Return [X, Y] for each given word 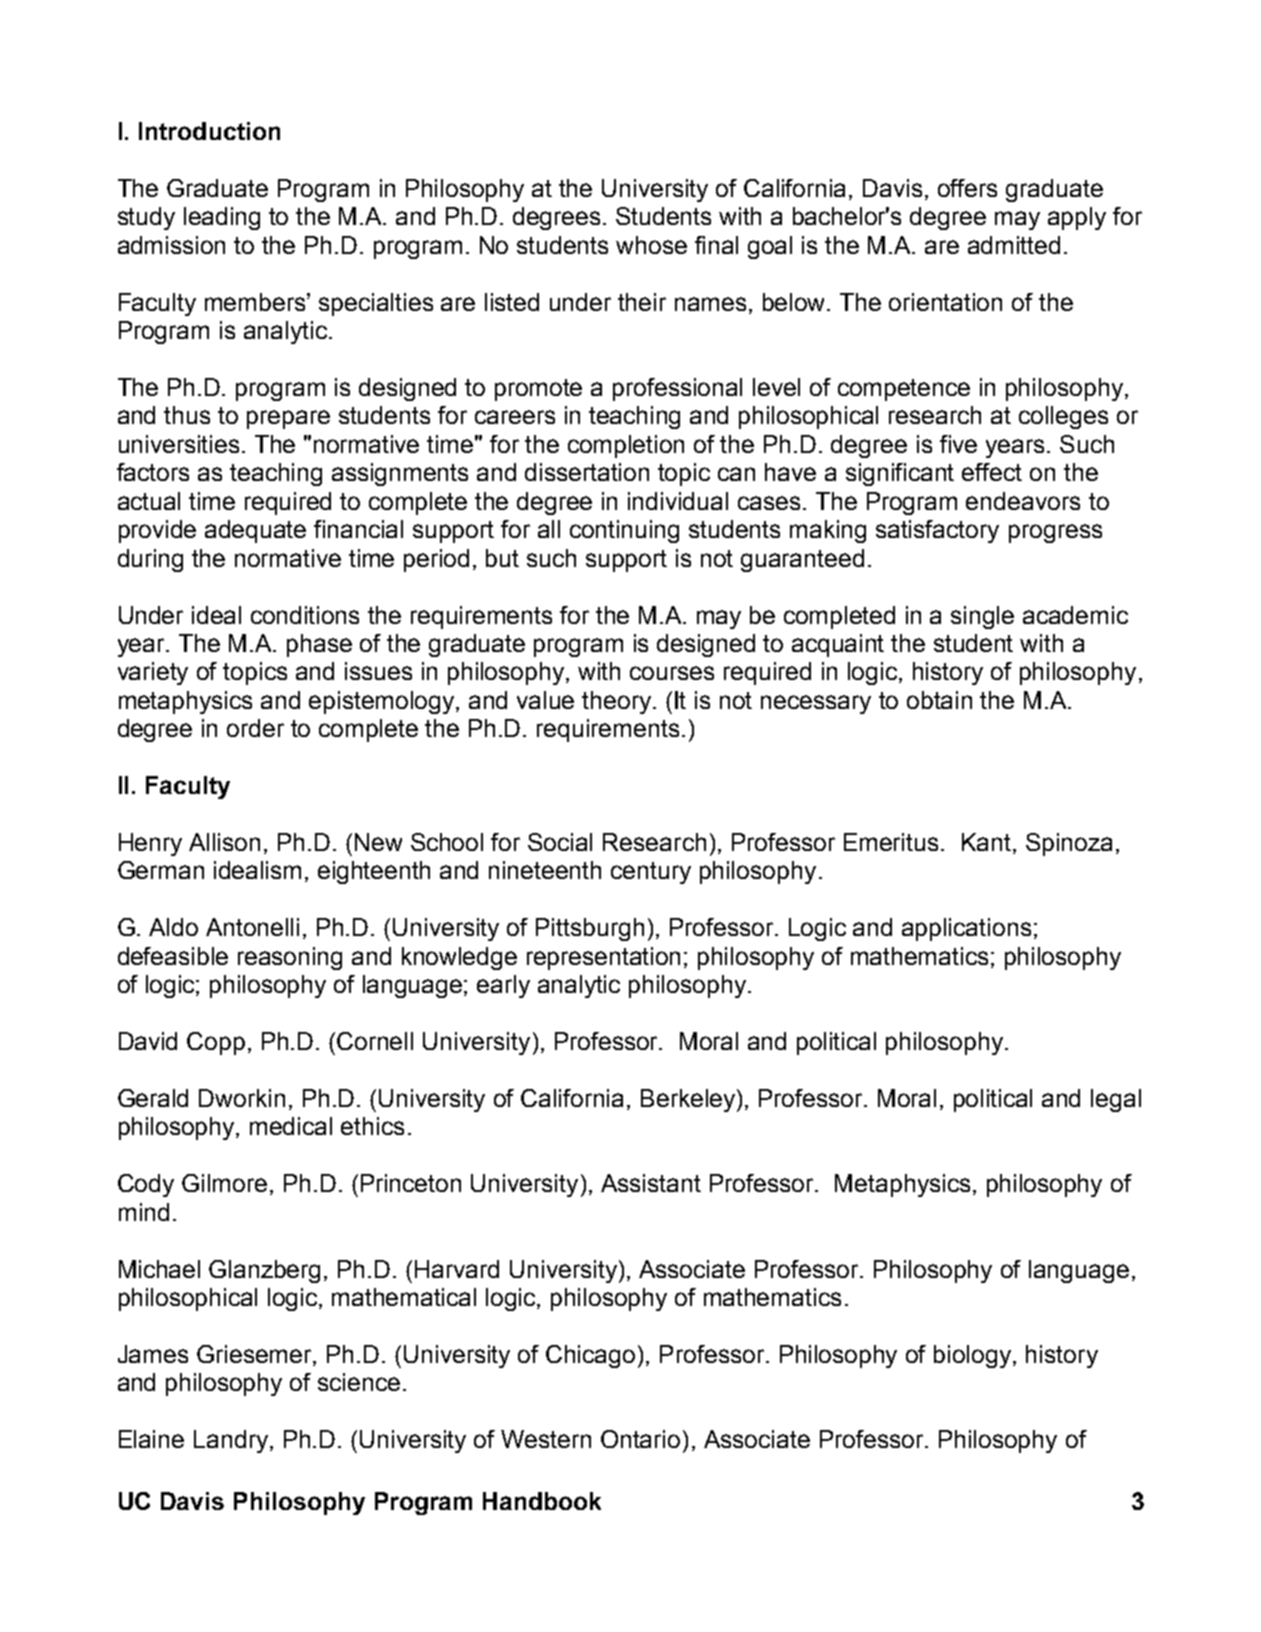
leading [222, 218]
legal [1116, 1100]
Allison [224, 842]
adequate [255, 531]
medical [291, 1126]
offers [967, 188]
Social [560, 842]
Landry [231, 1441]
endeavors [1023, 501]
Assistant [651, 1183]
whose [651, 245]
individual [678, 501]
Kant [988, 843]
